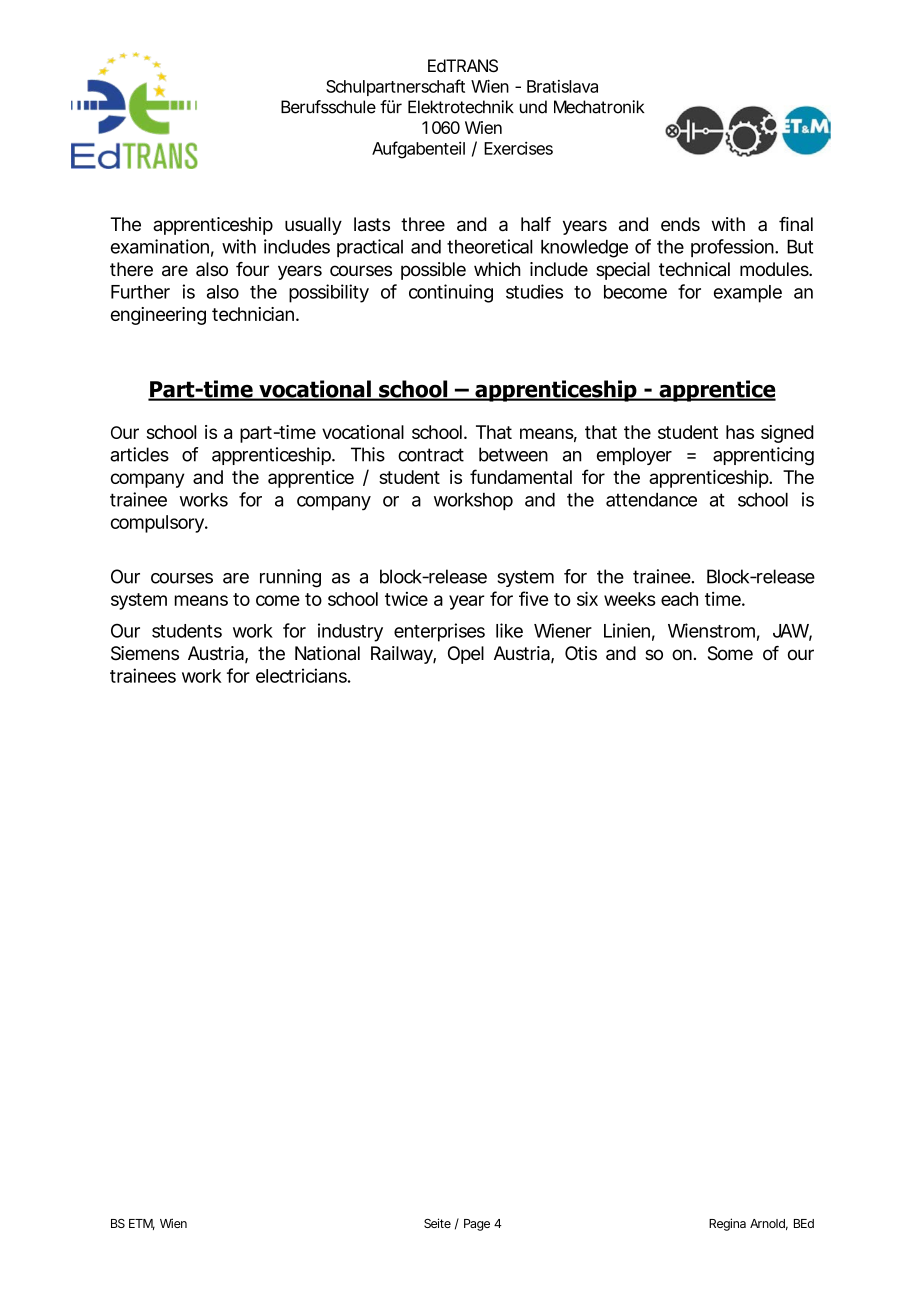 The image size is (924, 1308). What do you see at coordinates (518, 148) in the document?
I see `Exercises` at bounding box center [518, 148].
